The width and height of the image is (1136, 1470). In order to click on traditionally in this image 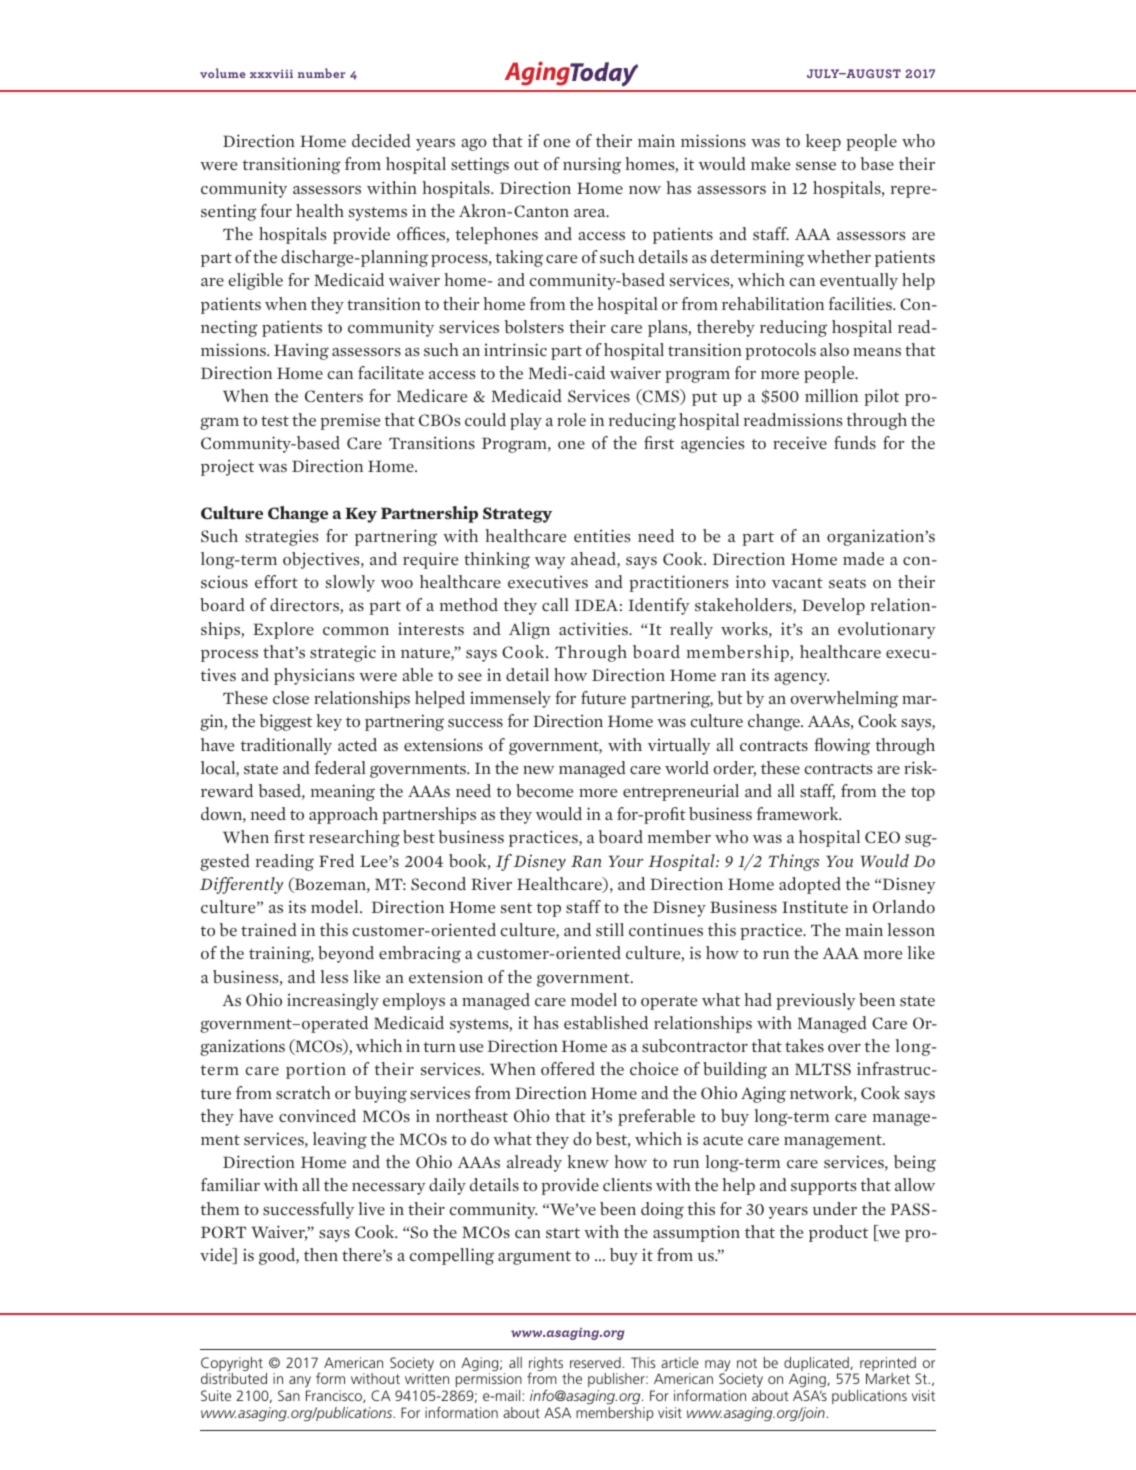, I will do `click(286, 746)`.
